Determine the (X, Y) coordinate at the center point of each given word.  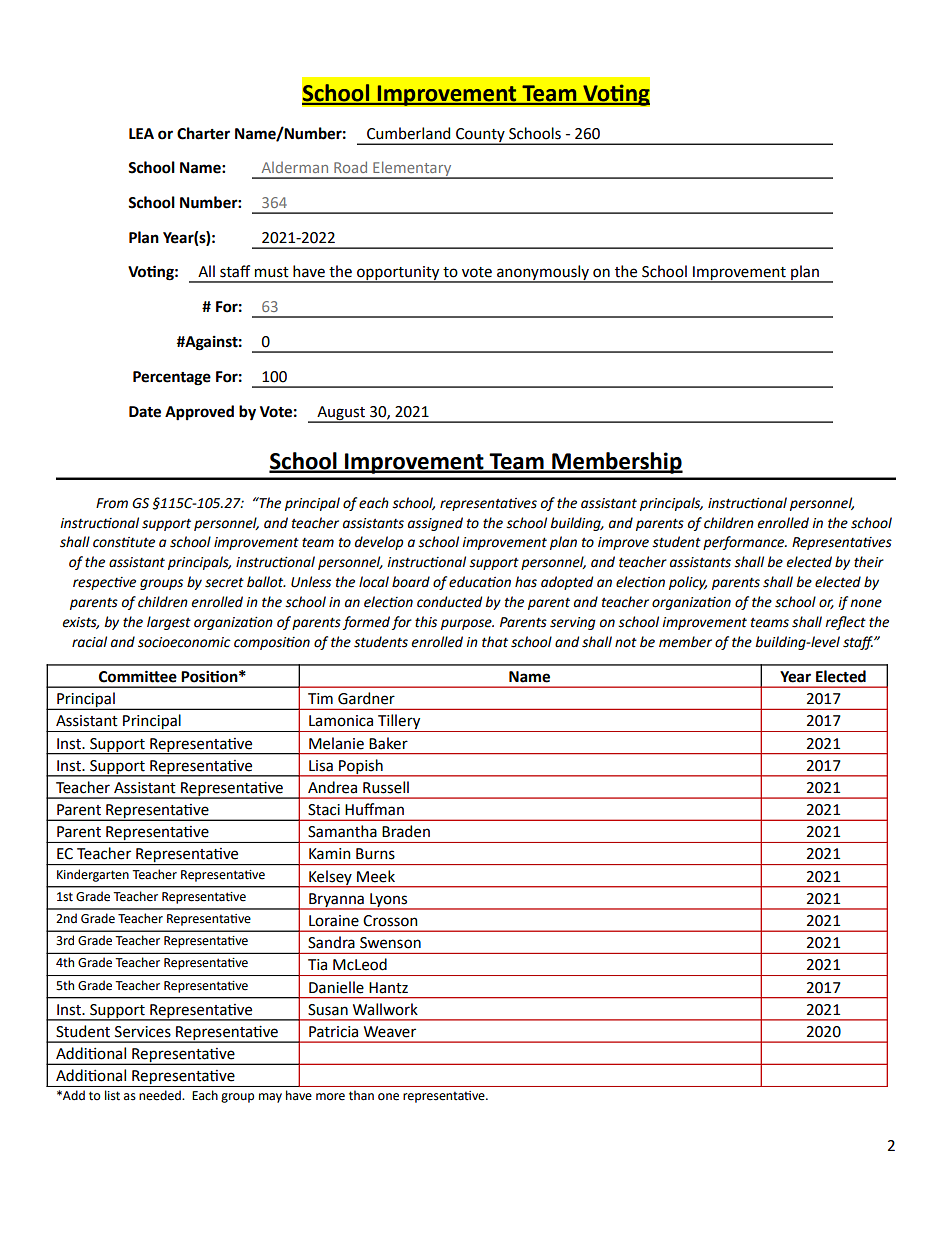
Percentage (172, 378)
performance (745, 543)
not (626, 643)
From (112, 503)
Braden (406, 831)
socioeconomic (184, 642)
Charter (203, 133)
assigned (435, 524)
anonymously (543, 273)
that (495, 642)
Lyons (389, 901)
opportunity (398, 274)
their (869, 562)
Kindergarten (93, 875)
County (480, 136)
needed (161, 1095)
